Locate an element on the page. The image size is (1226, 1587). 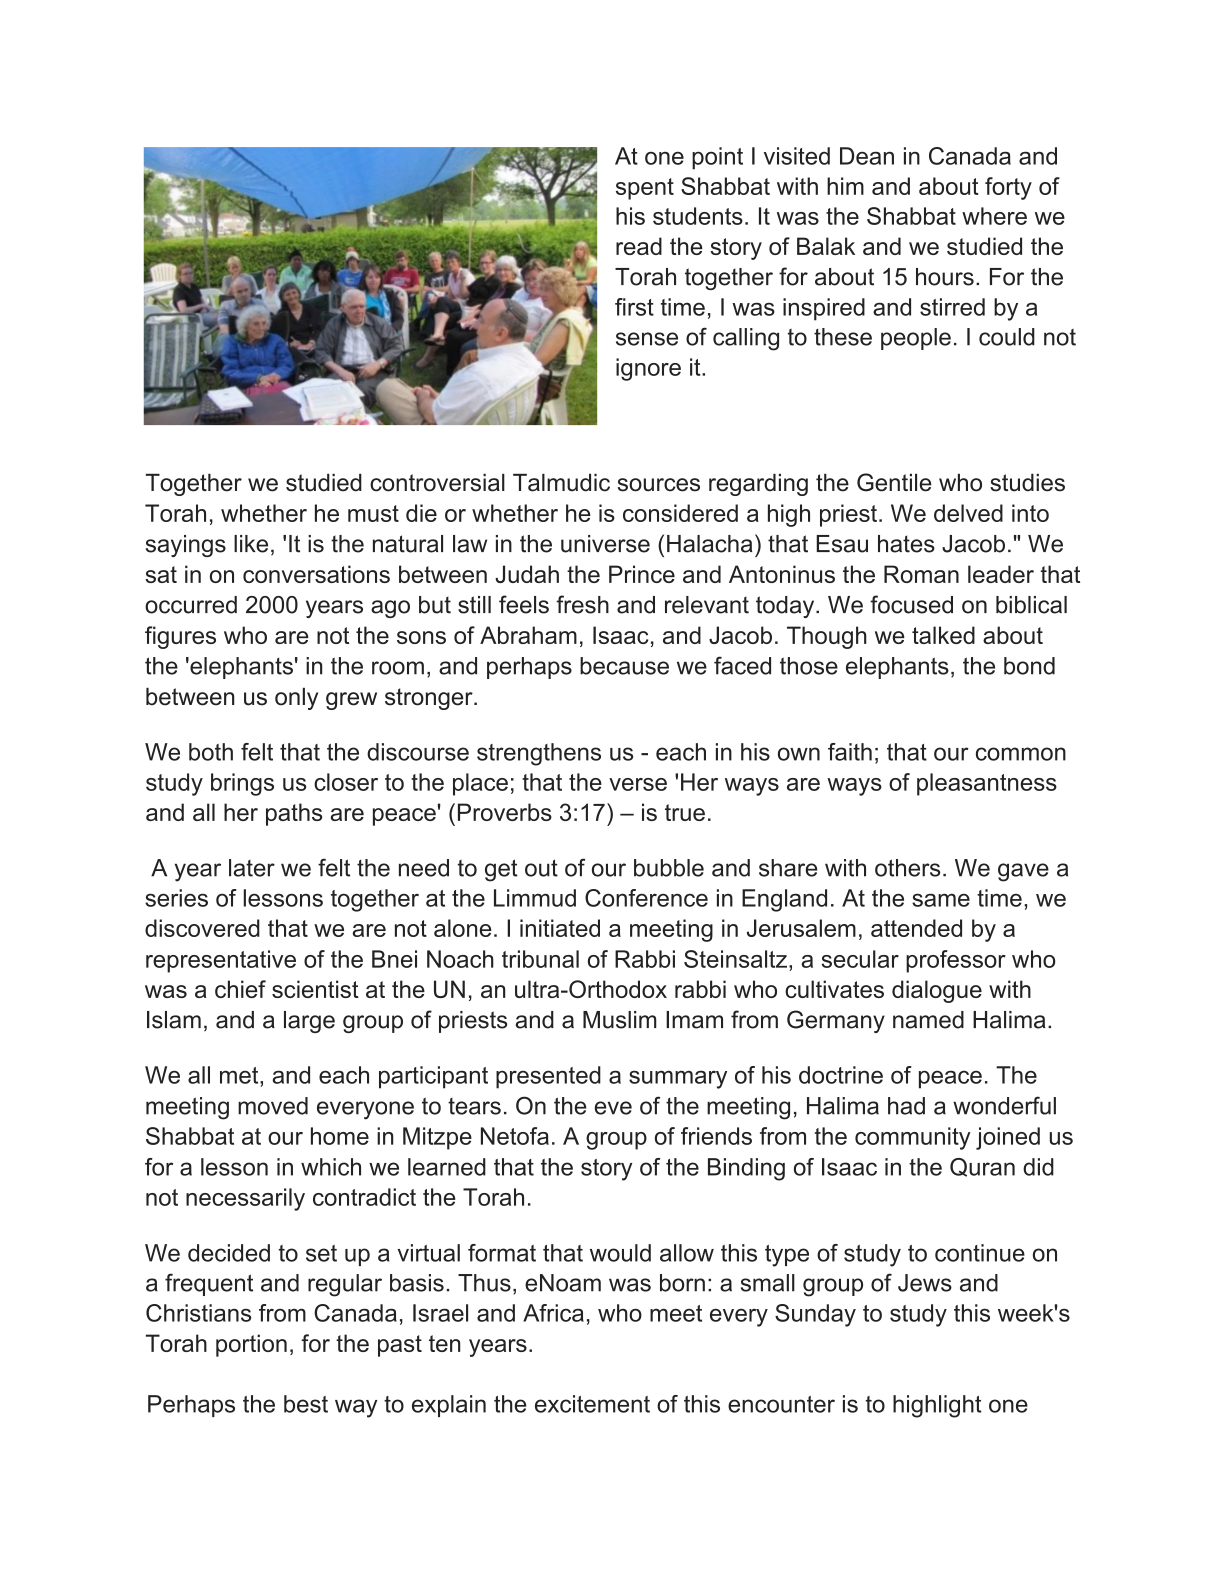
spent is located at coordinates (645, 189).
